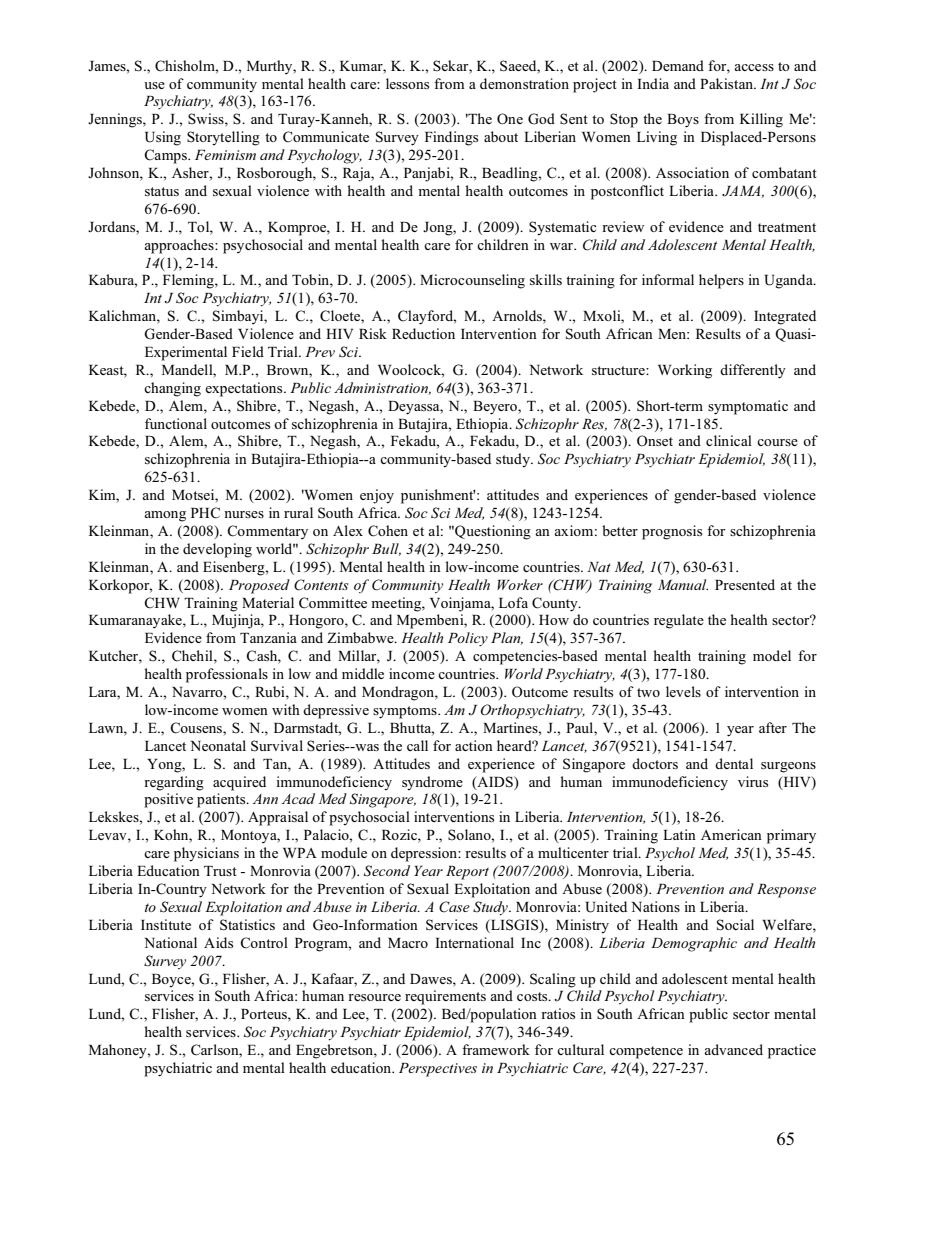  What do you see at coordinates (423, 333) in the screenshot?
I see `Reduction` at bounding box center [423, 333].
